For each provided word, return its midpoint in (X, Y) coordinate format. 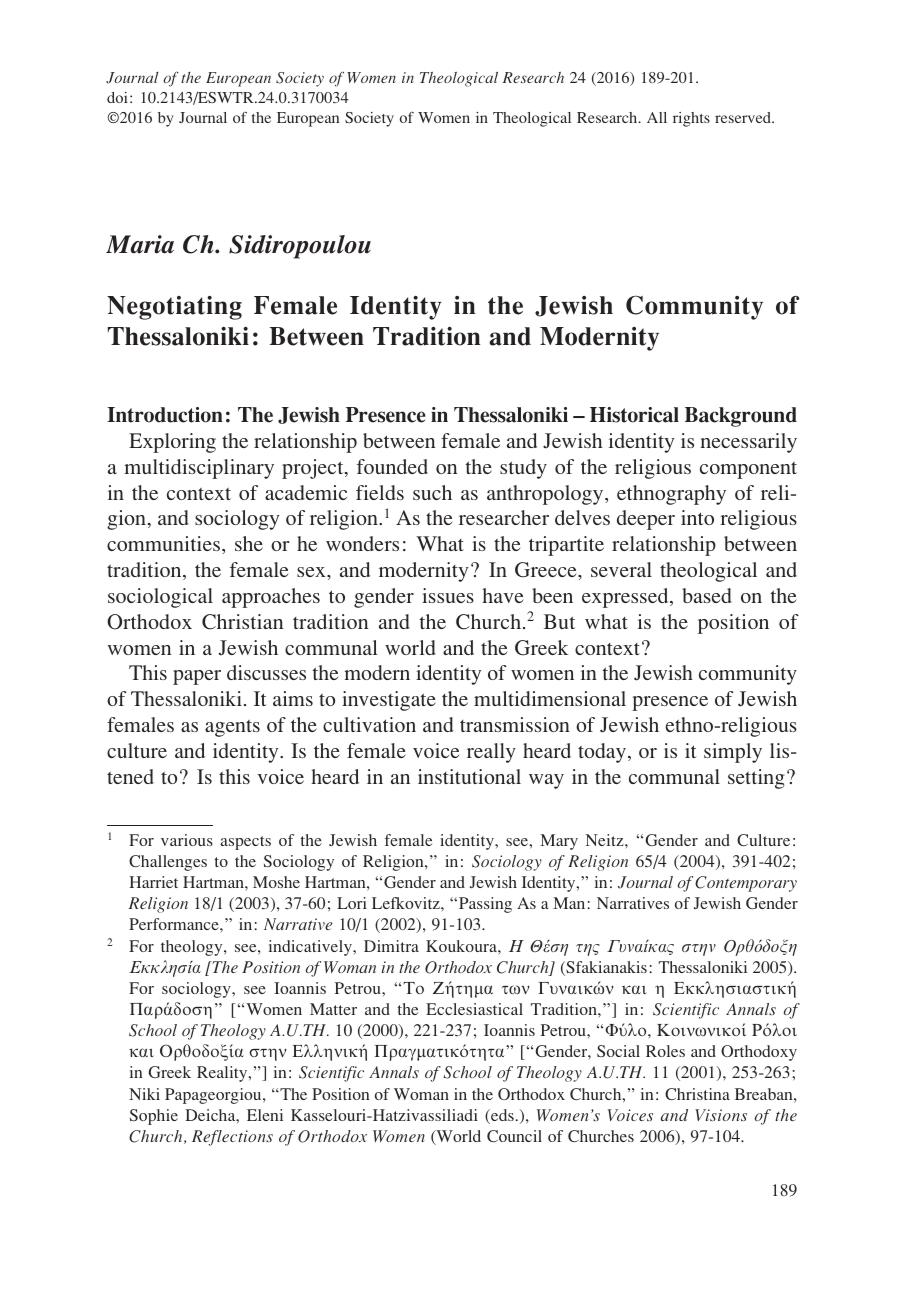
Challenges (168, 863)
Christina (697, 1094)
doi (117, 97)
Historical (634, 415)
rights (691, 119)
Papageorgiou (214, 1096)
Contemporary (746, 884)
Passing (485, 905)
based (707, 595)
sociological (160, 598)
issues (448, 595)
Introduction (165, 415)
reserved (744, 117)
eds (501, 1116)
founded (392, 466)
